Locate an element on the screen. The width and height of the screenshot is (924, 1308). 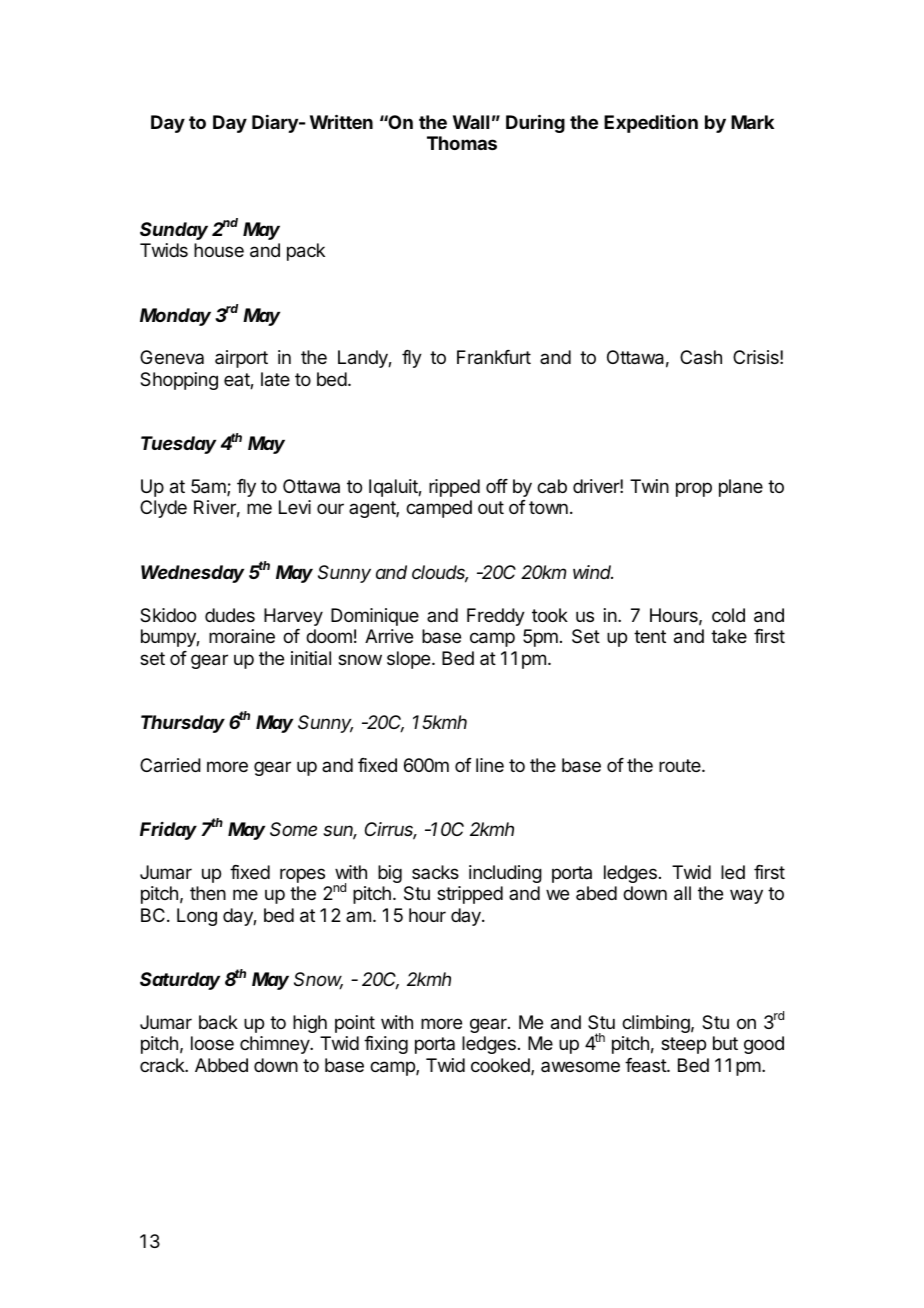
off is located at coordinates (497, 486).
